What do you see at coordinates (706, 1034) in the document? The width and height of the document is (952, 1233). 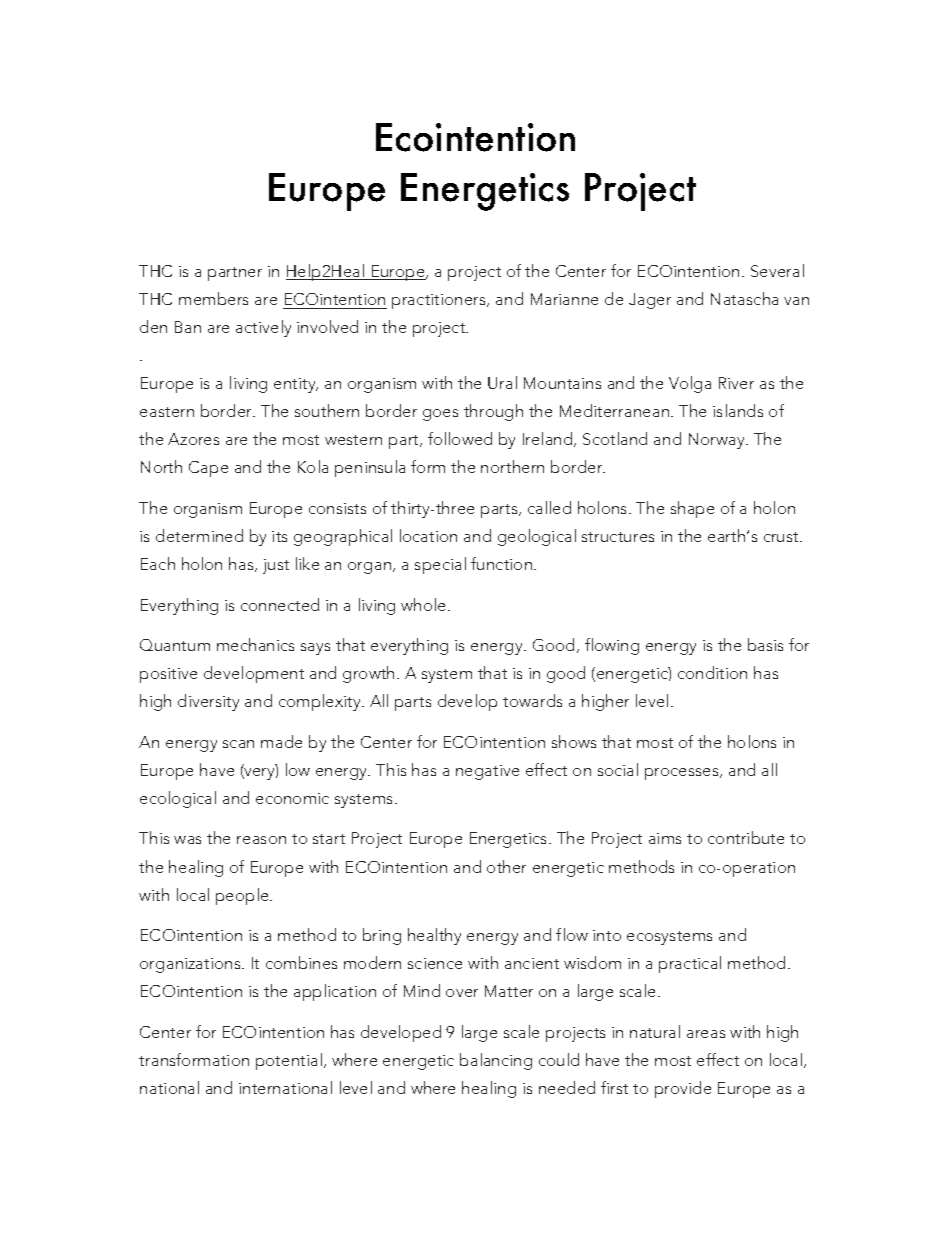 I see `areas` at bounding box center [706, 1034].
